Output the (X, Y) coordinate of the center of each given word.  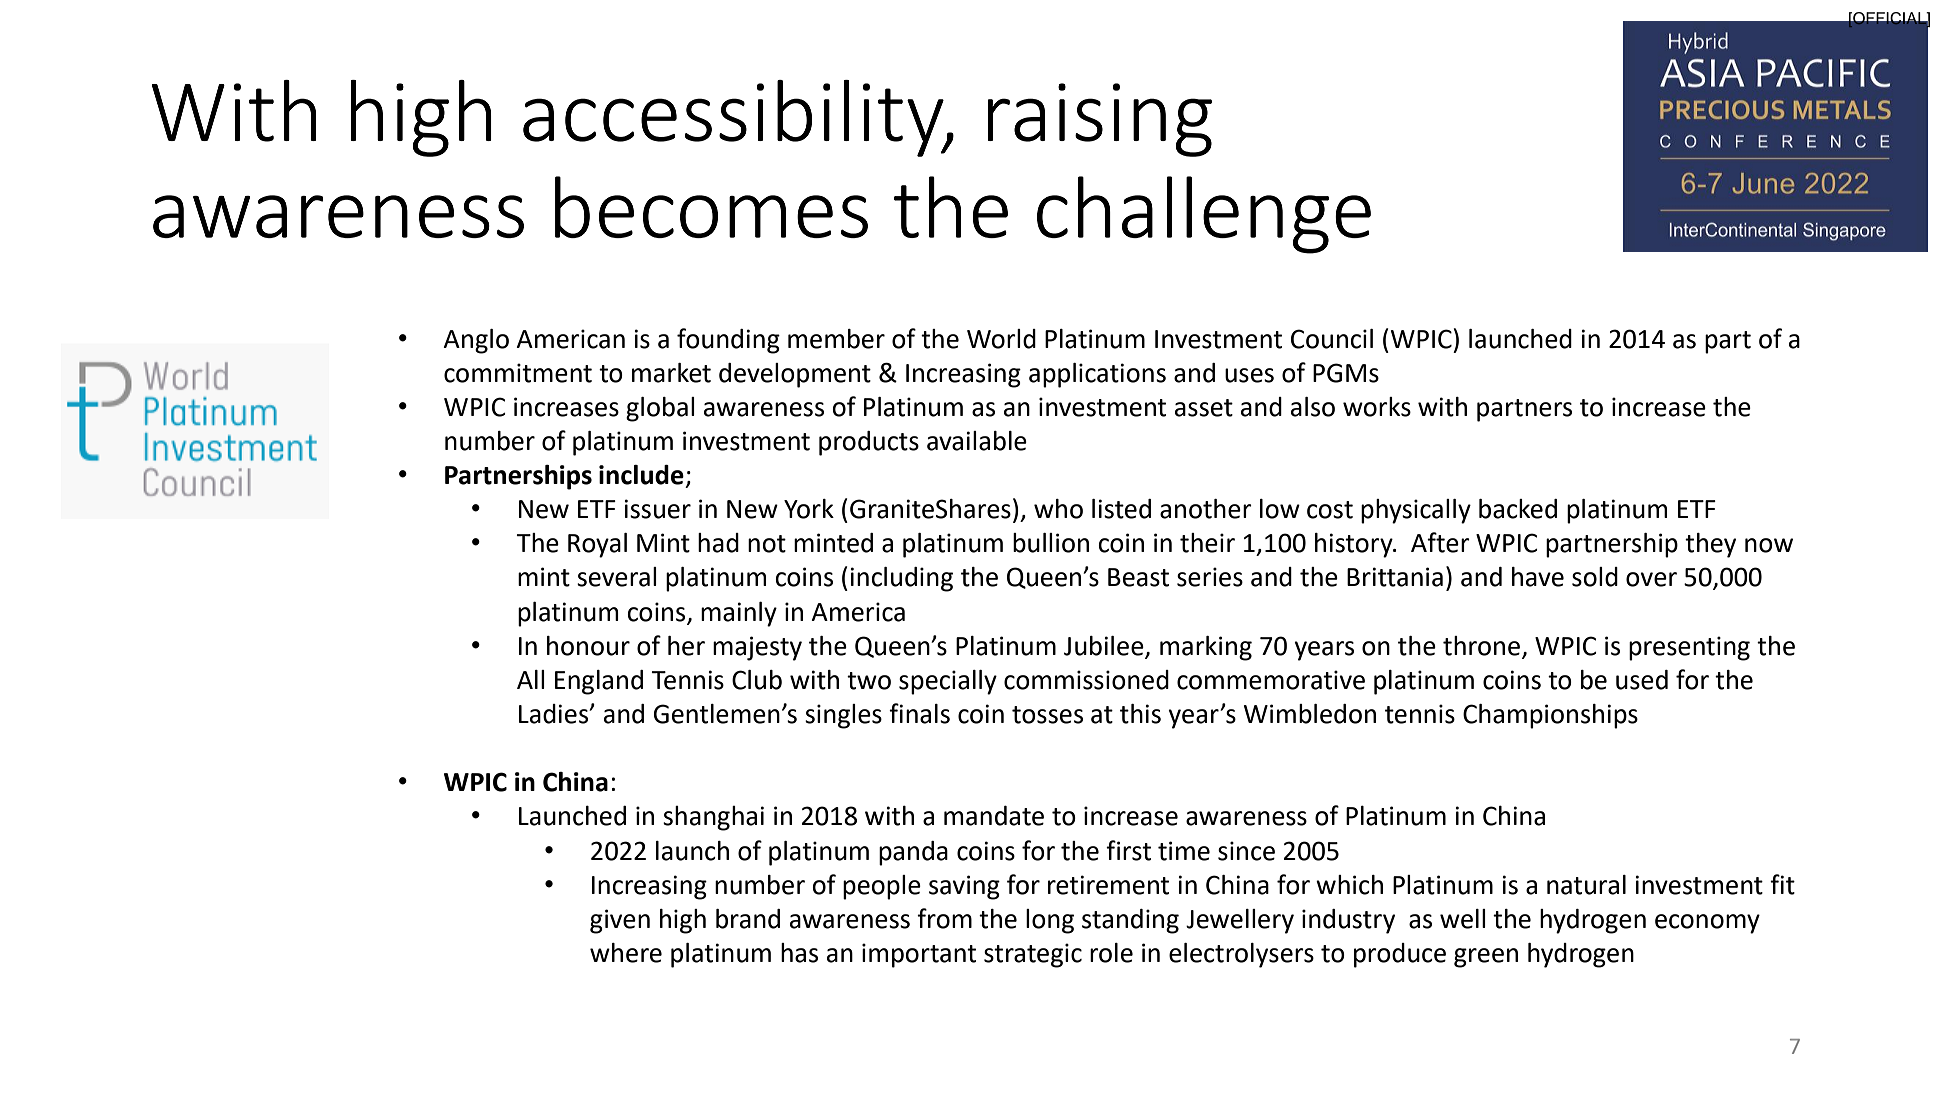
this (1140, 714)
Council (1332, 339)
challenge (1204, 215)
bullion (1051, 543)
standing (1130, 921)
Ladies (554, 714)
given (620, 921)
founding (728, 341)
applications (1097, 375)
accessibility (734, 118)
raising (1100, 120)
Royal (597, 545)
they (1710, 545)
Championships (1550, 716)
